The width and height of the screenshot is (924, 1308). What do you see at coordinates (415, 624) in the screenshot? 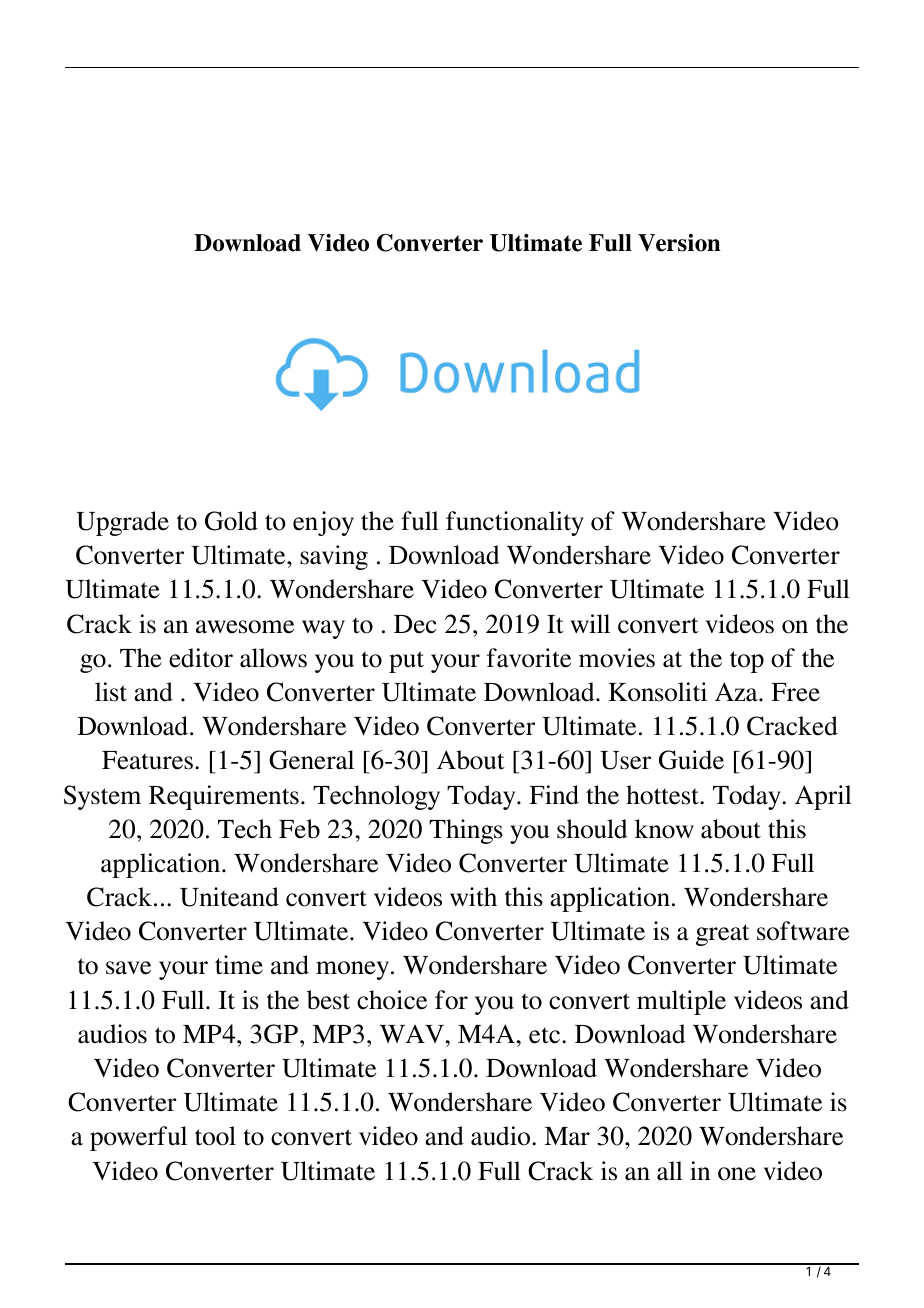
I see `Dec` at bounding box center [415, 624].
